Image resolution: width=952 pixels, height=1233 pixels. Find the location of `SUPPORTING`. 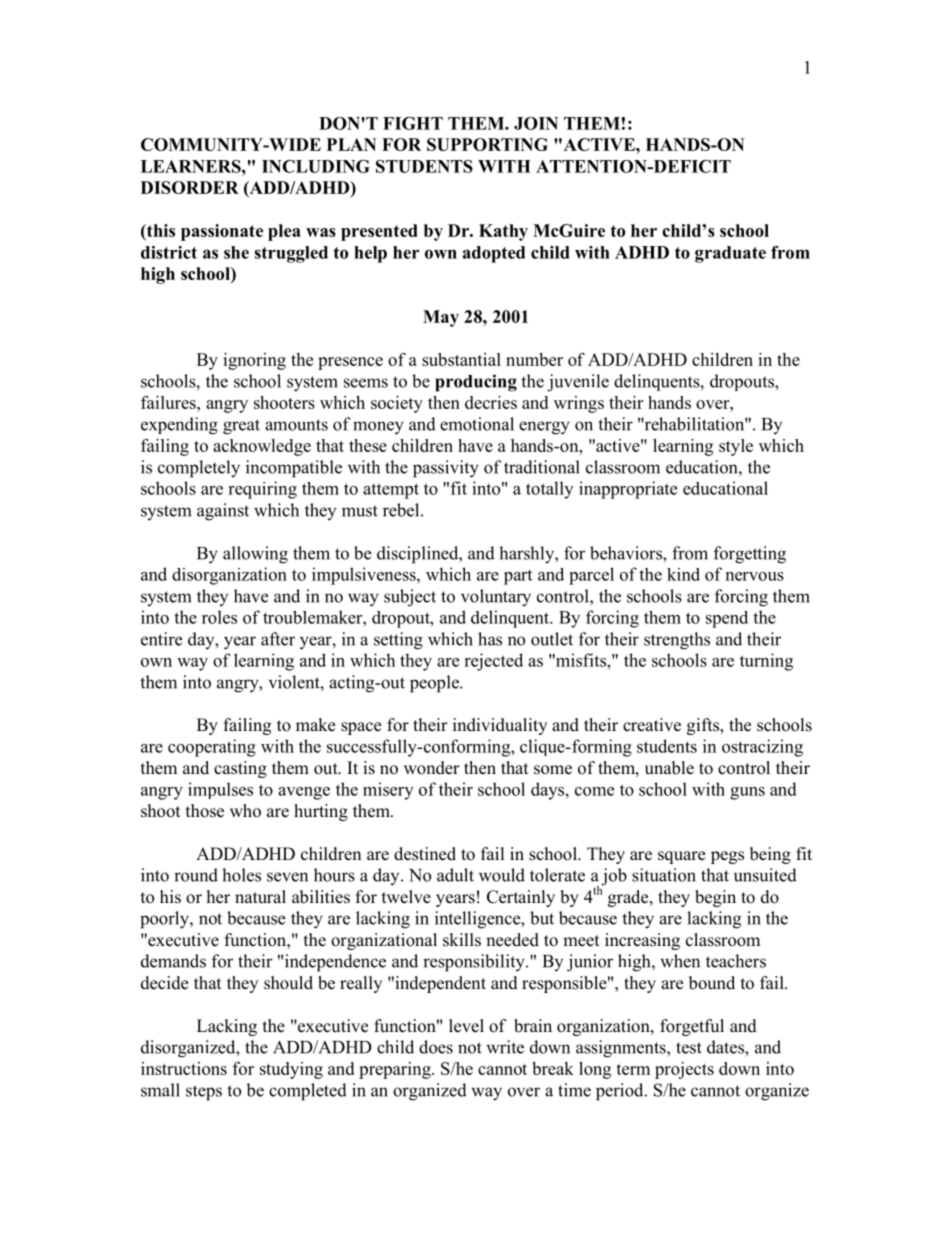

SUPPORTING is located at coordinates (487, 144).
